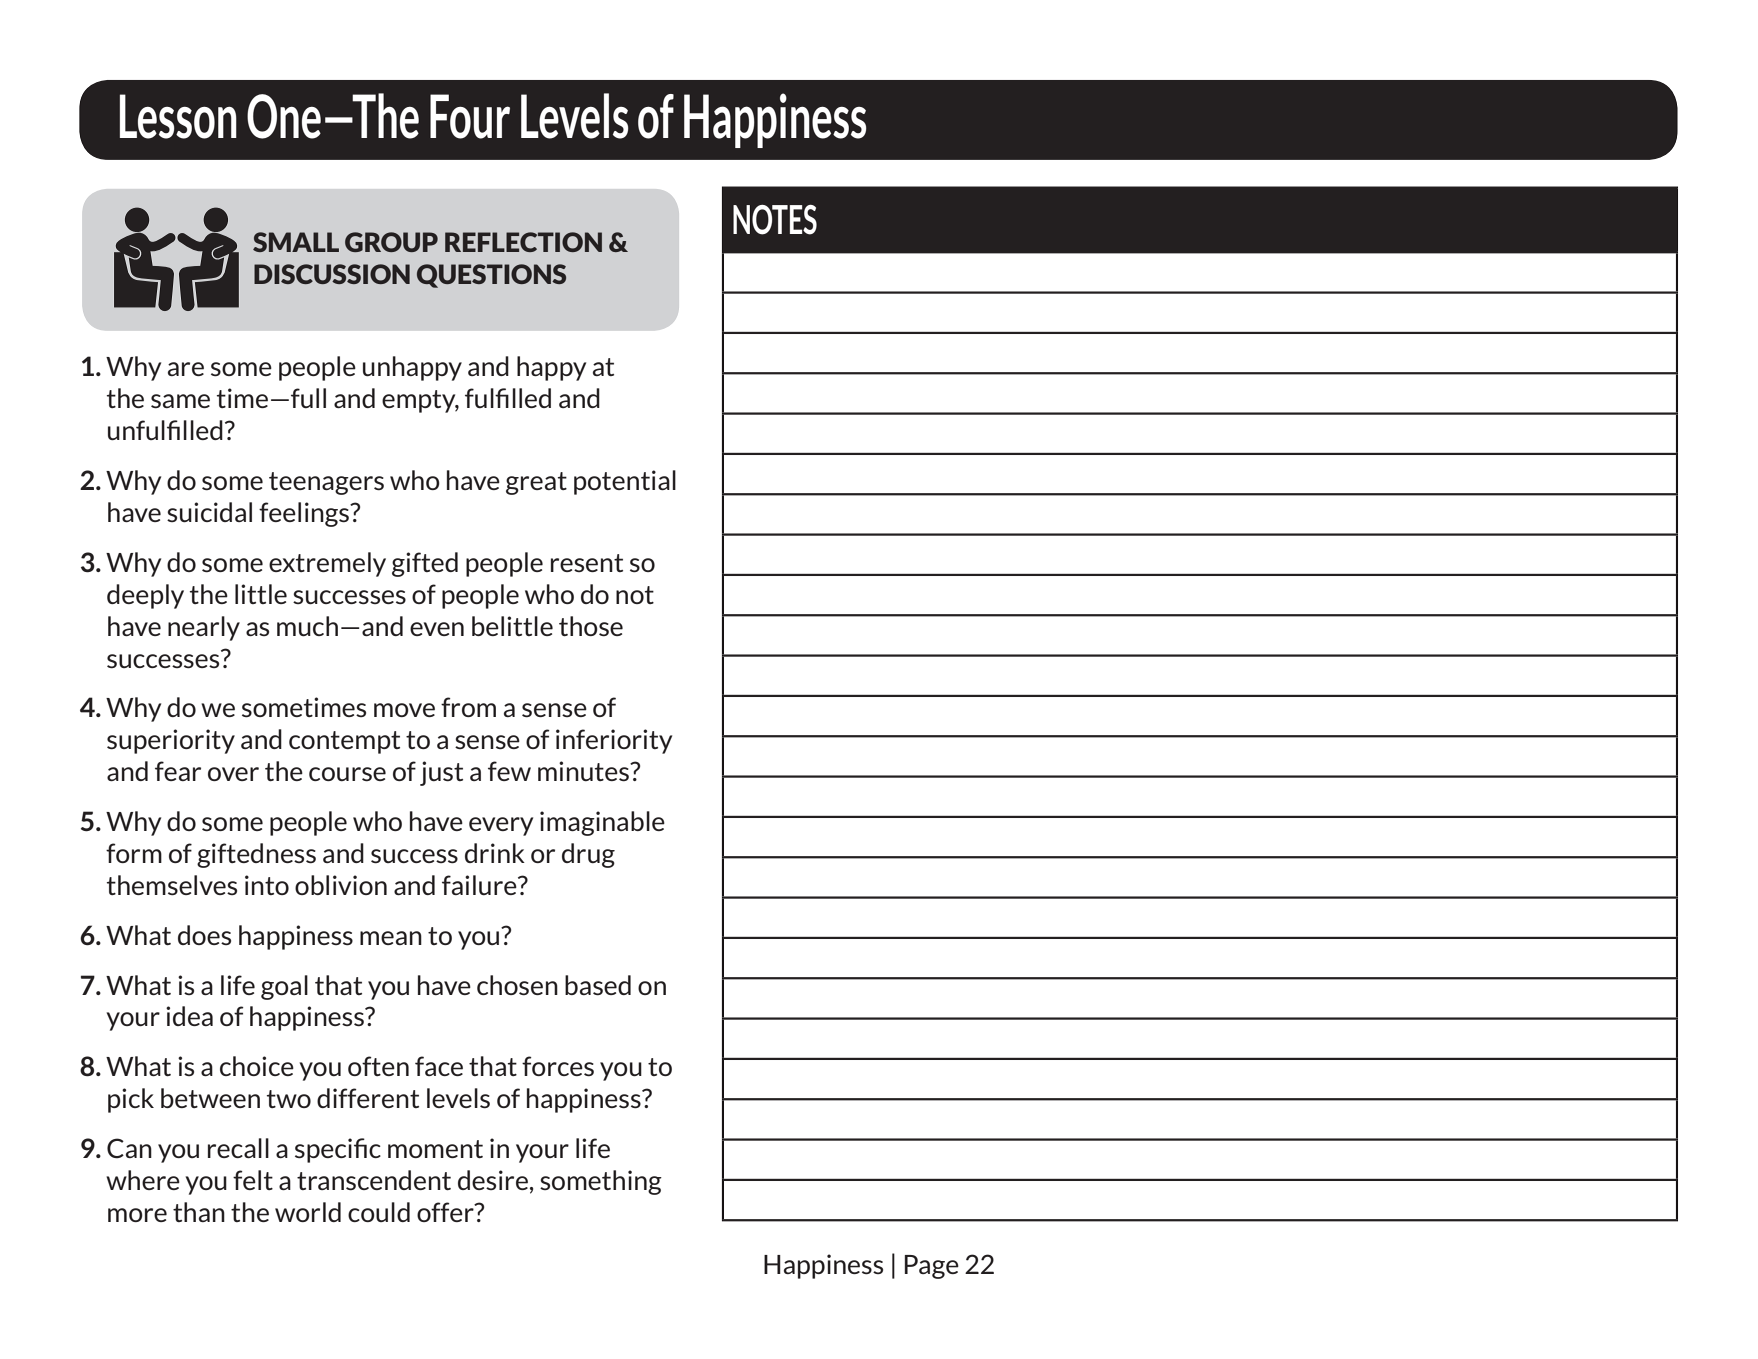 The width and height of the page is (1758, 1359). I want to click on superiority, so click(171, 741).
